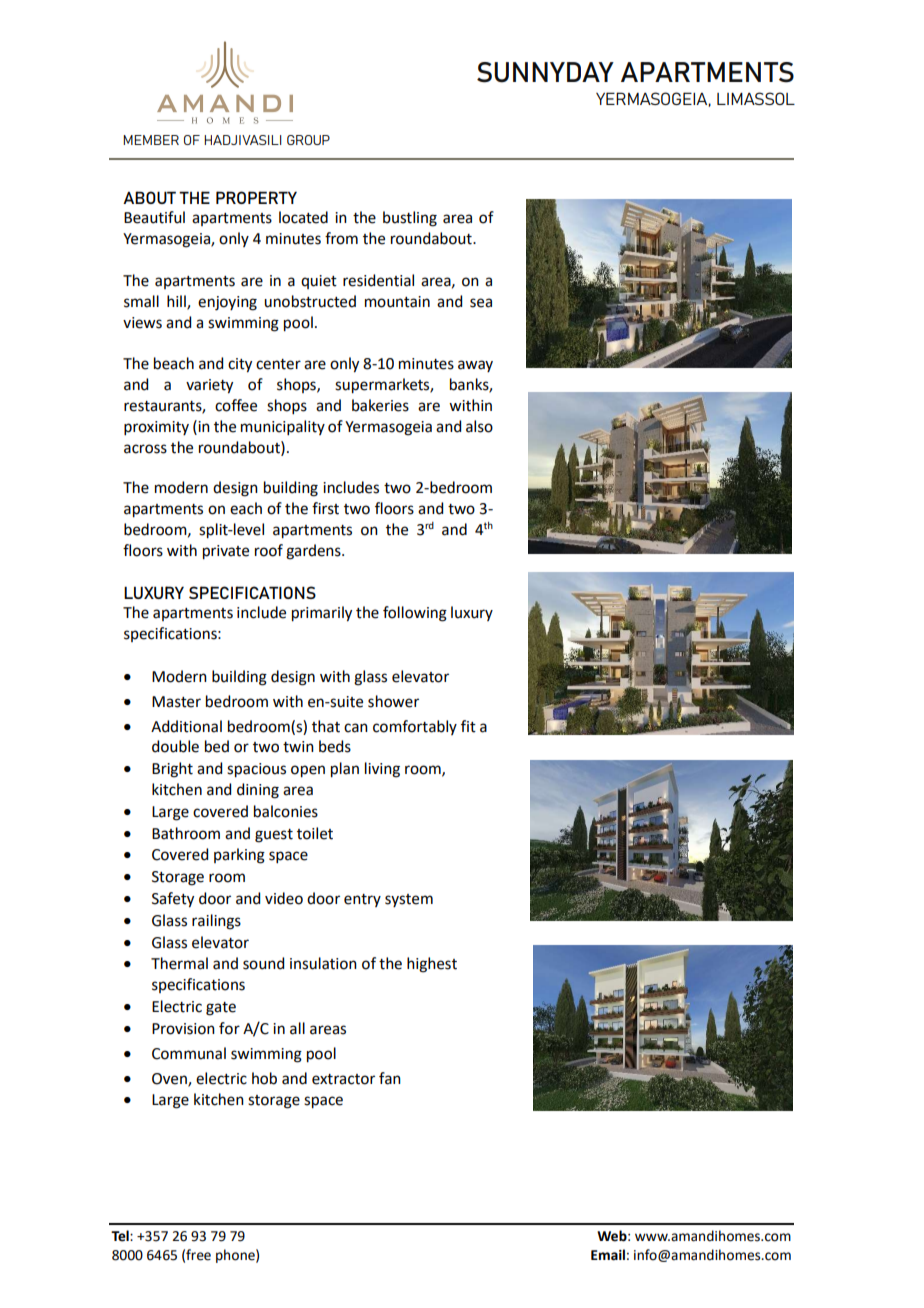 The image size is (924, 1308). Describe the element at coordinates (468, 726) in the image. I see `fit` at that location.
